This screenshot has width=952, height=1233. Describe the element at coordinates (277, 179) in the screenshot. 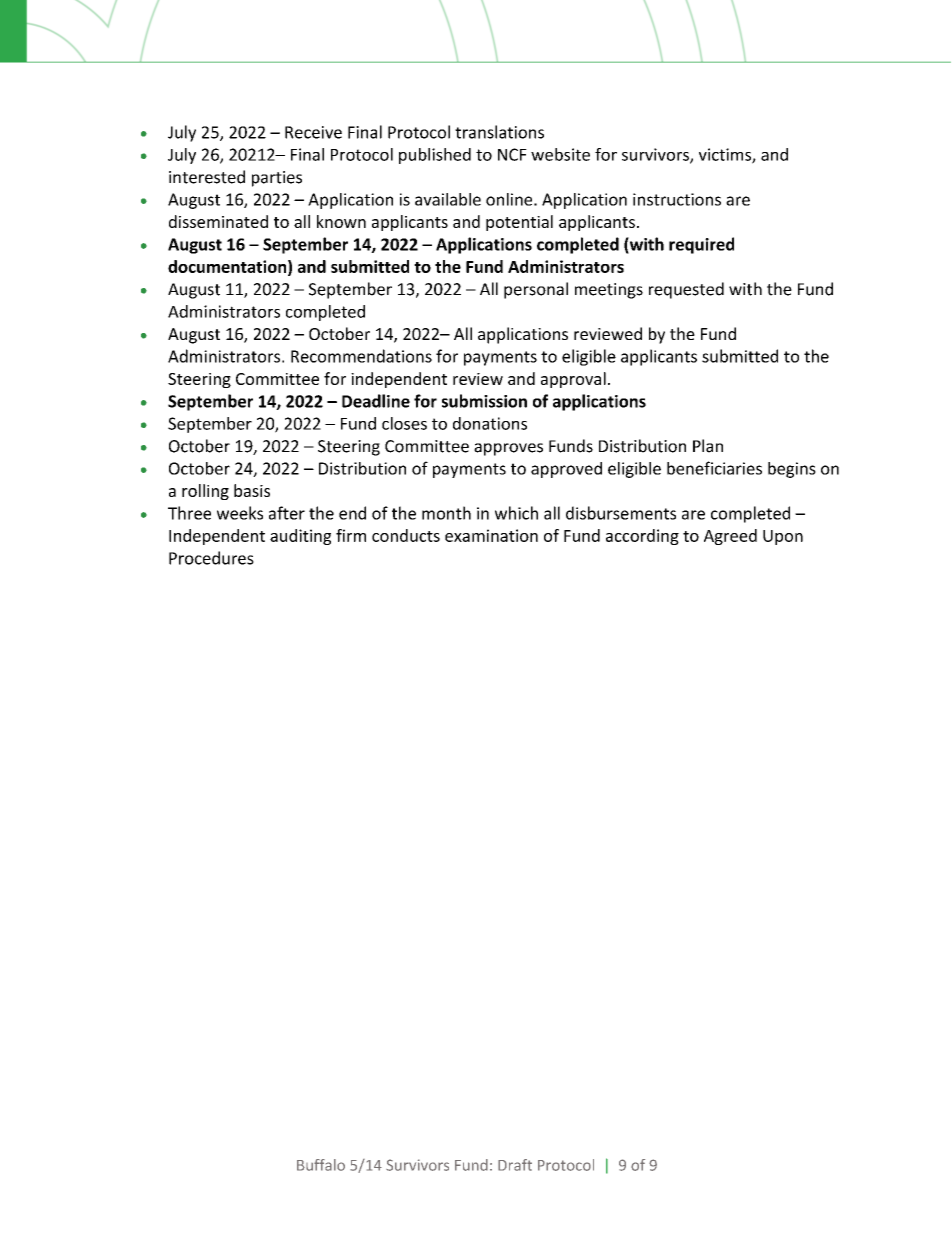

I see `parties` at that location.
